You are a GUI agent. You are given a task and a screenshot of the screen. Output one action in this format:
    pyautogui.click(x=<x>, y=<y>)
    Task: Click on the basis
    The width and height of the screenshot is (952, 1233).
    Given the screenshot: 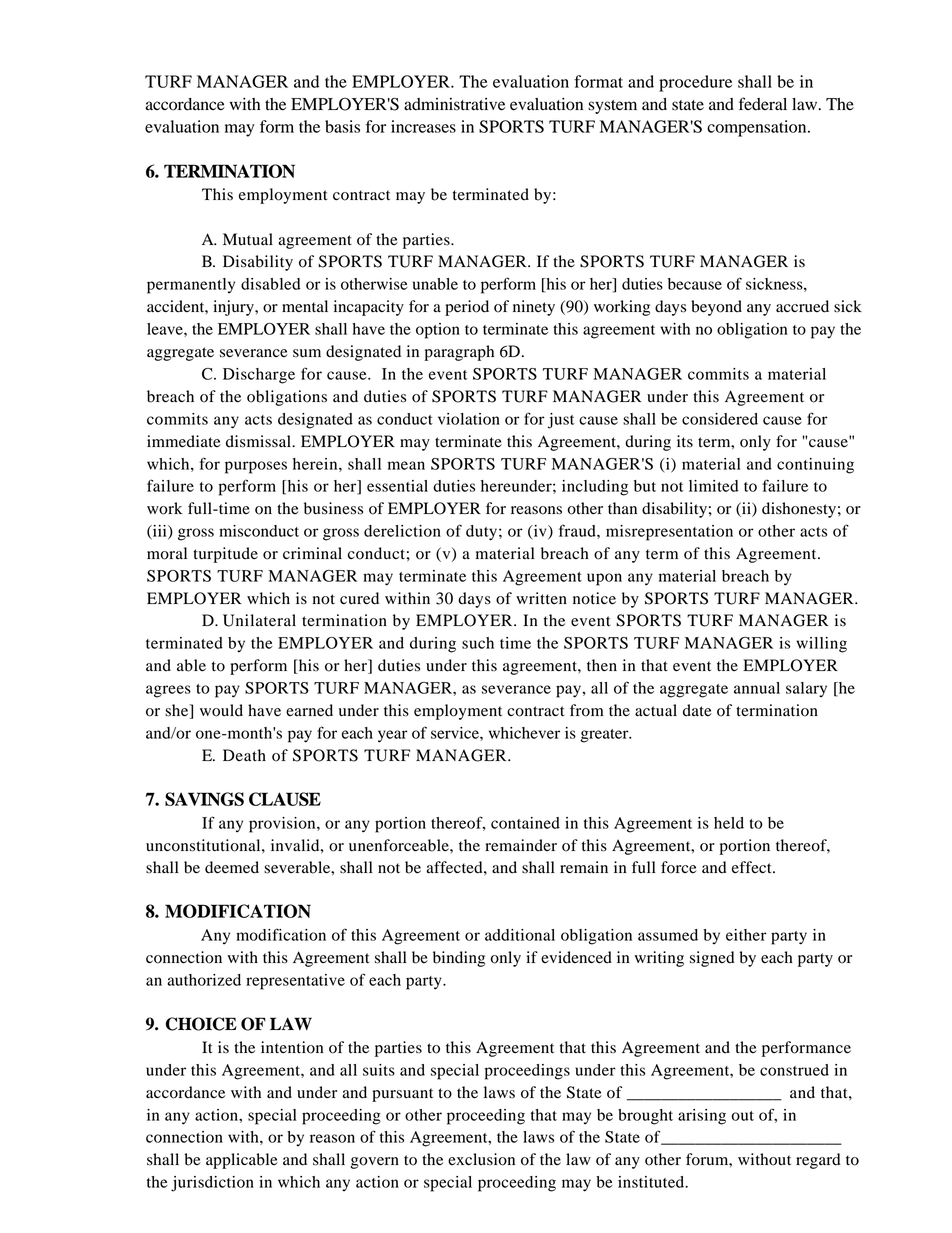 What is the action you would take?
    pyautogui.click(x=342, y=126)
